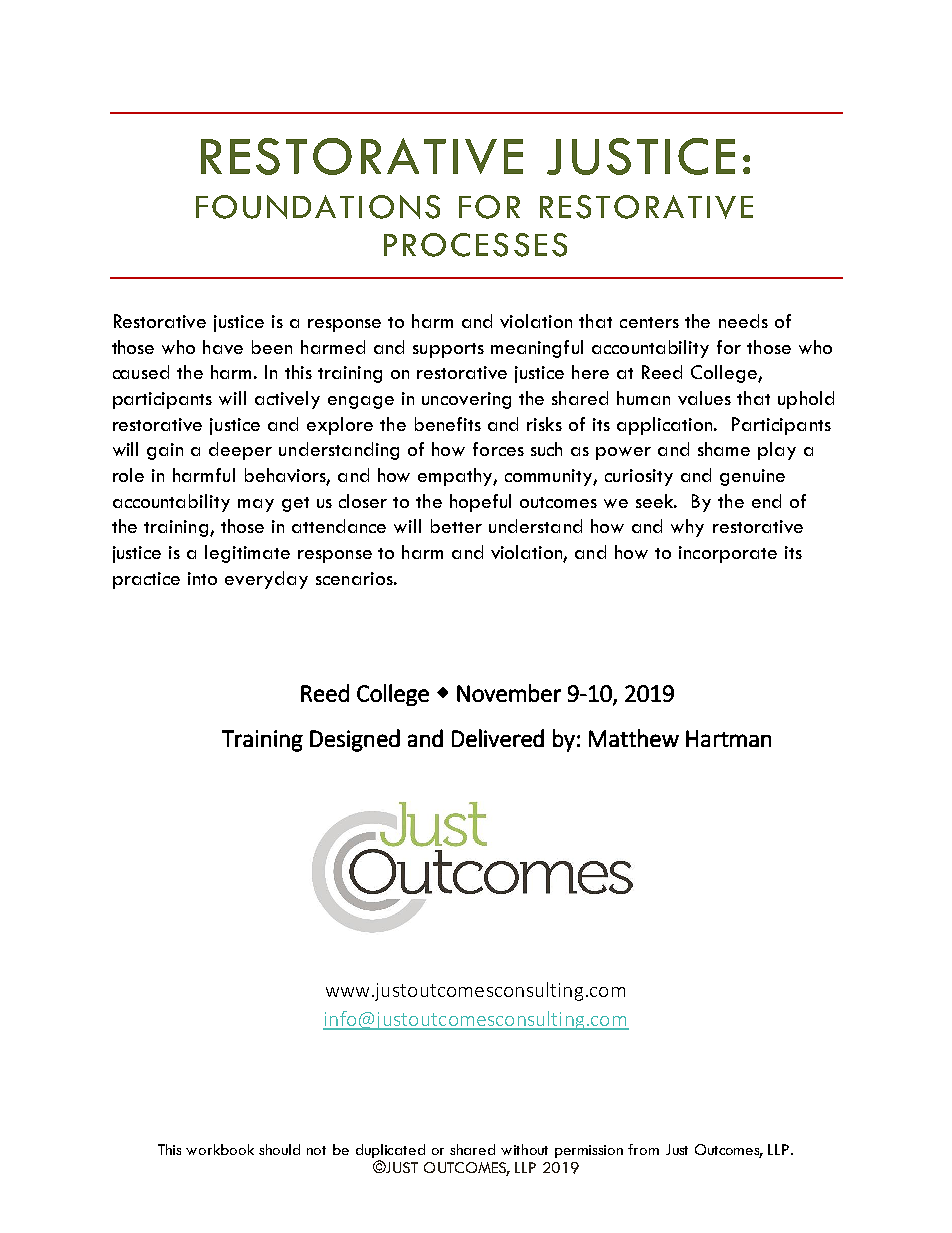 The width and height of the document is (952, 1233). Describe the element at coordinates (355, 740) in the document. I see `Designed` at that location.
